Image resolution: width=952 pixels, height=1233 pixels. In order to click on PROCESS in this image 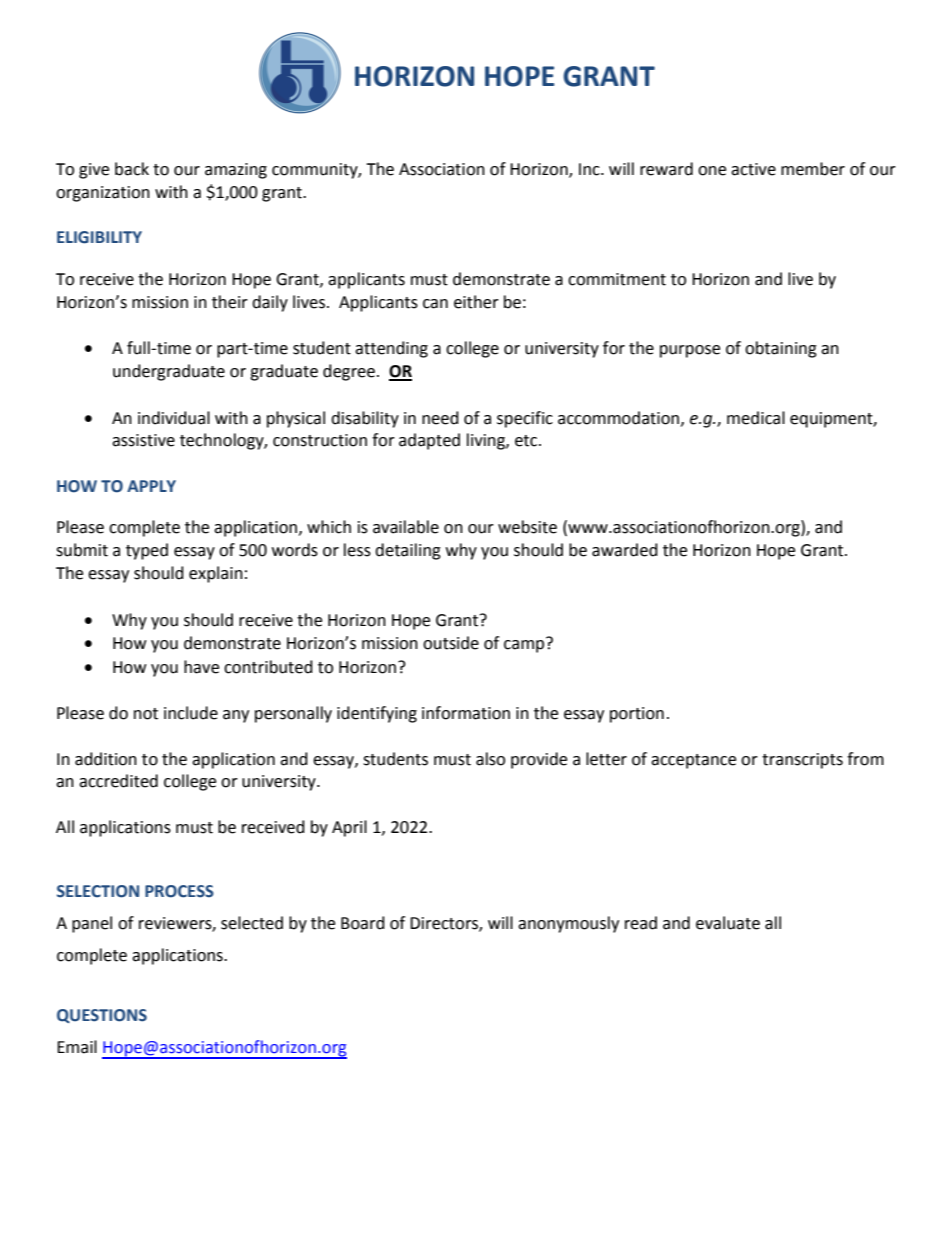, I will do `click(179, 891)`.
